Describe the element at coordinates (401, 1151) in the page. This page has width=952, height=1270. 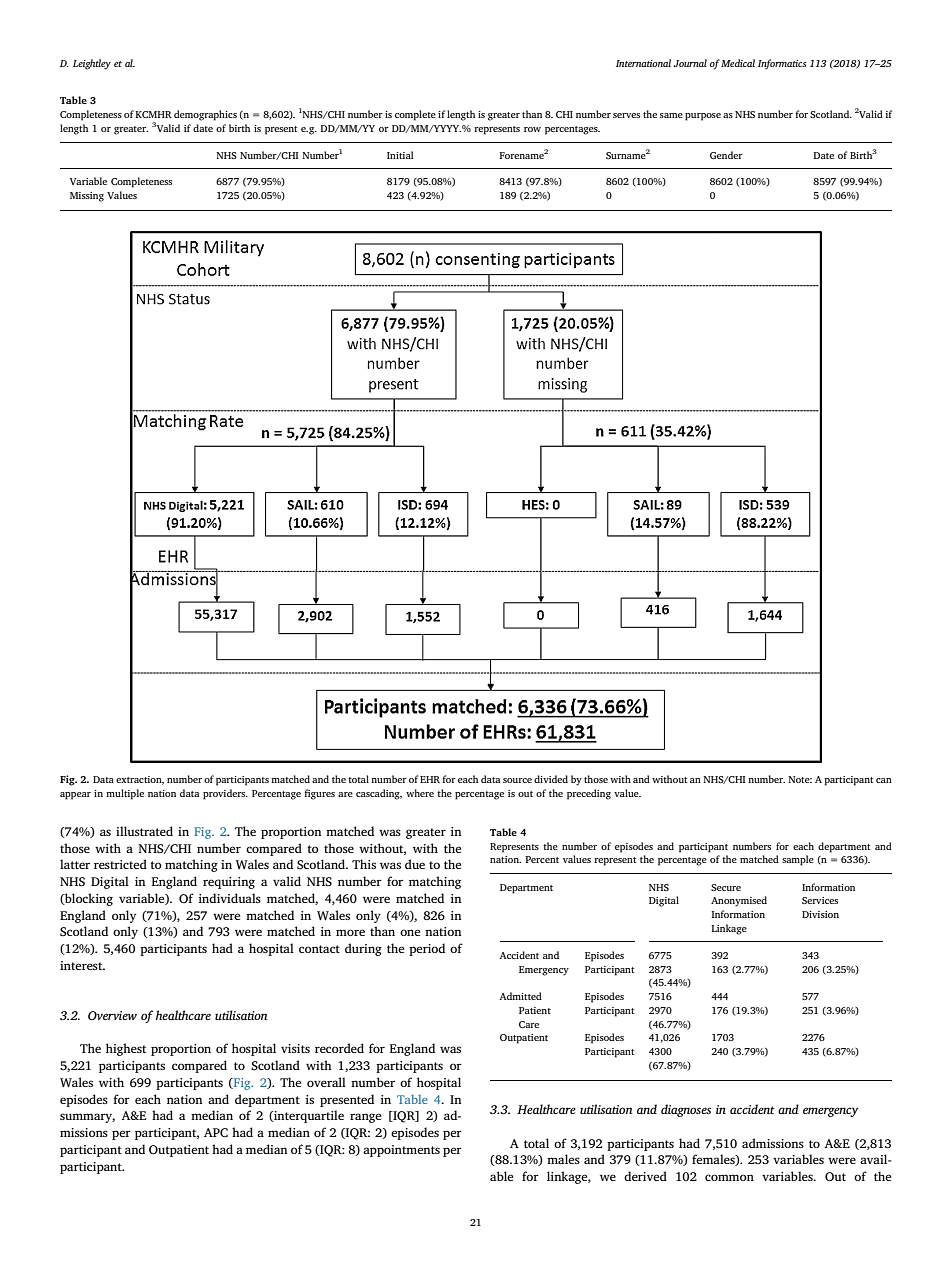
I see `appointments` at that location.
